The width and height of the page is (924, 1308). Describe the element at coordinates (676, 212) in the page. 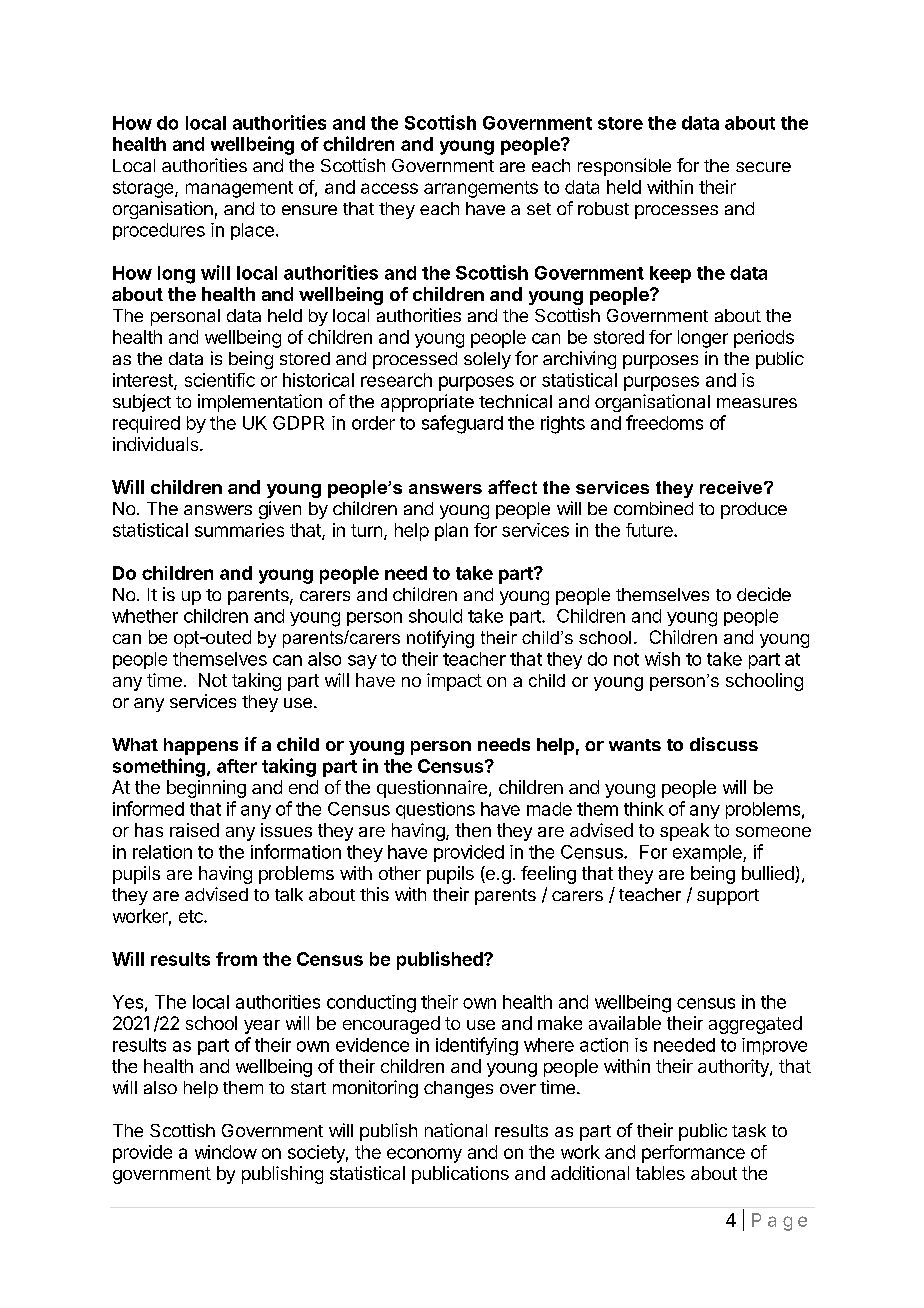

I see `processes` at that location.
